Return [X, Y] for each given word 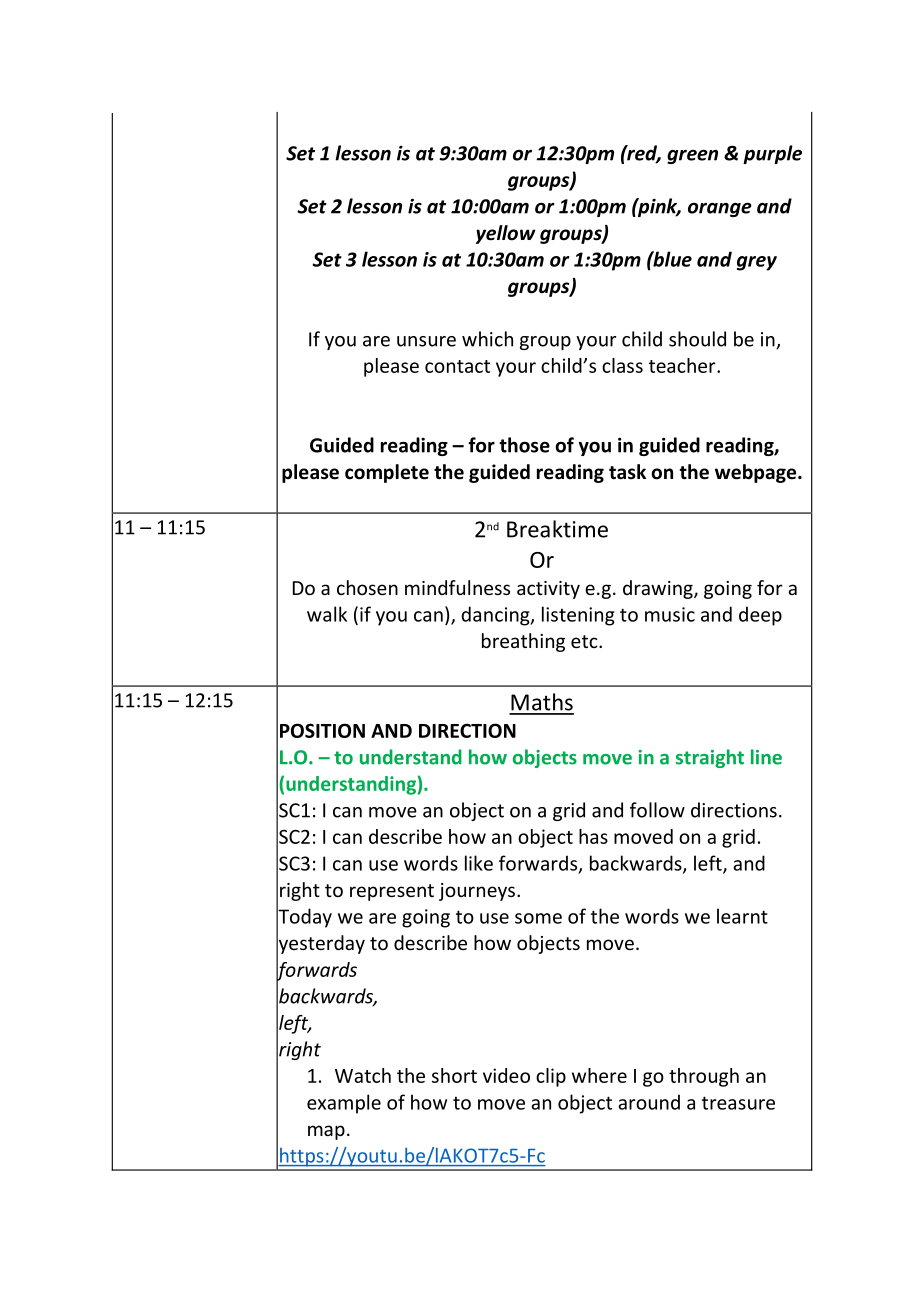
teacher [683, 365]
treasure [738, 1103]
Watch [363, 1075]
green [692, 156]
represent [392, 892]
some [538, 918]
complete [387, 473]
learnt [742, 916]
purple [772, 154]
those [524, 445]
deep [760, 616]
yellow [506, 234]
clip [551, 1077]
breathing [523, 642]
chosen [367, 587]
